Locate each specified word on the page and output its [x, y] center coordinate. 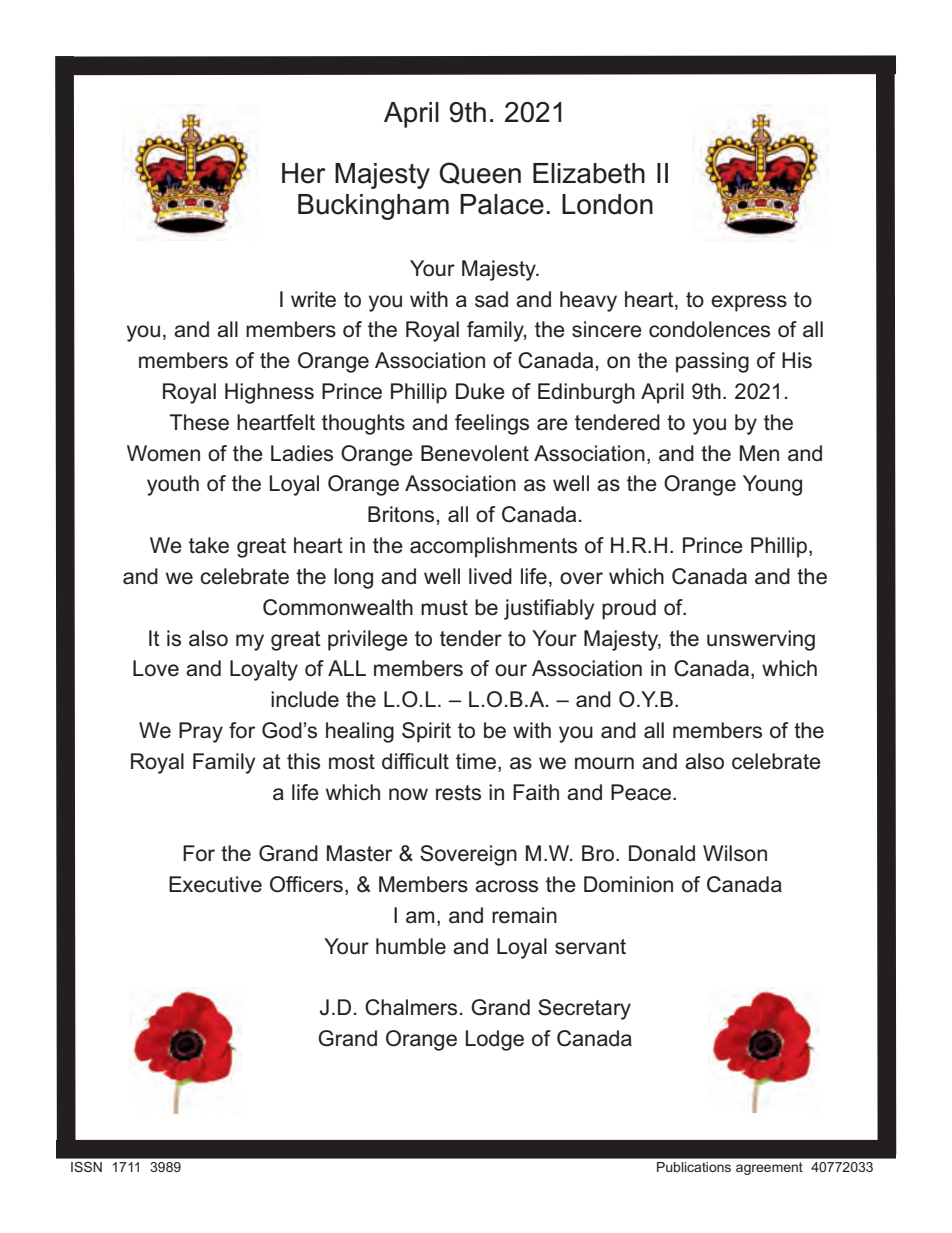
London [607, 204]
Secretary [584, 1009]
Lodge [495, 1040]
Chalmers [411, 1007]
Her [304, 173]
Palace [502, 204]
